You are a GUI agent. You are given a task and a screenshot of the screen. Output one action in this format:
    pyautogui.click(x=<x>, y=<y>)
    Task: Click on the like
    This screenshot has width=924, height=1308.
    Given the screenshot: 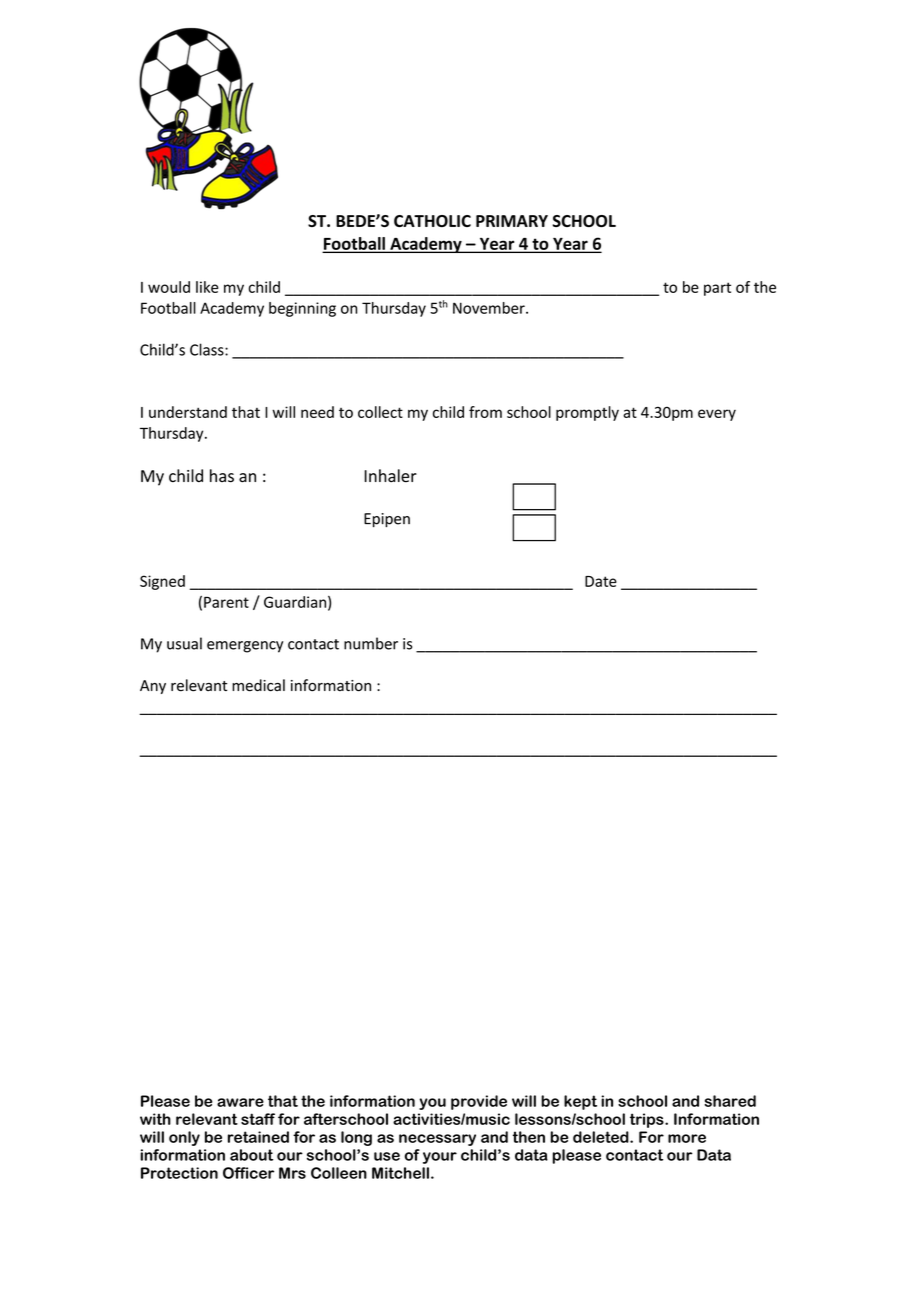 What is the action you would take?
    pyautogui.click(x=207, y=287)
